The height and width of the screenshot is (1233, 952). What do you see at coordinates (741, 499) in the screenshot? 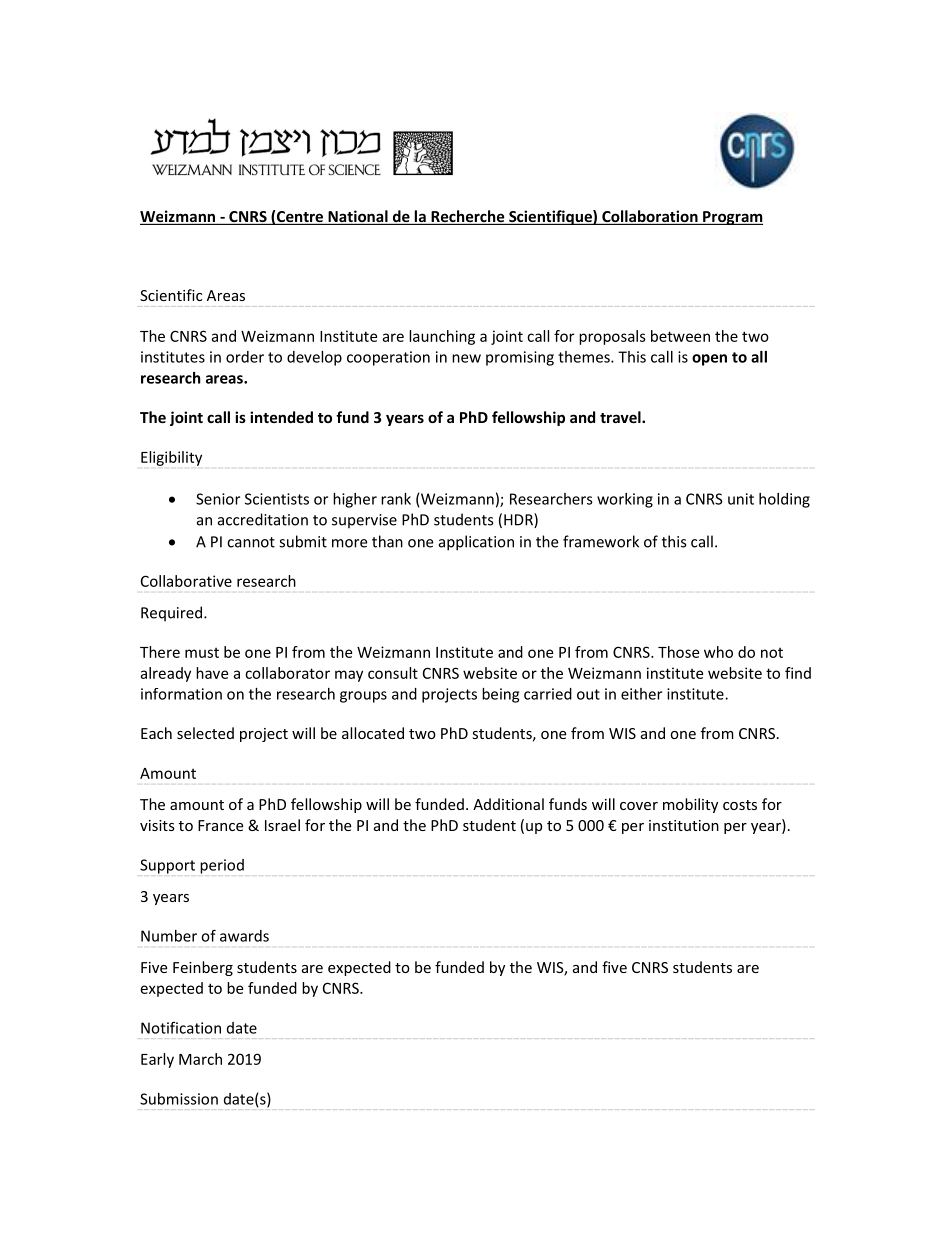
I see `unit` at bounding box center [741, 499].
